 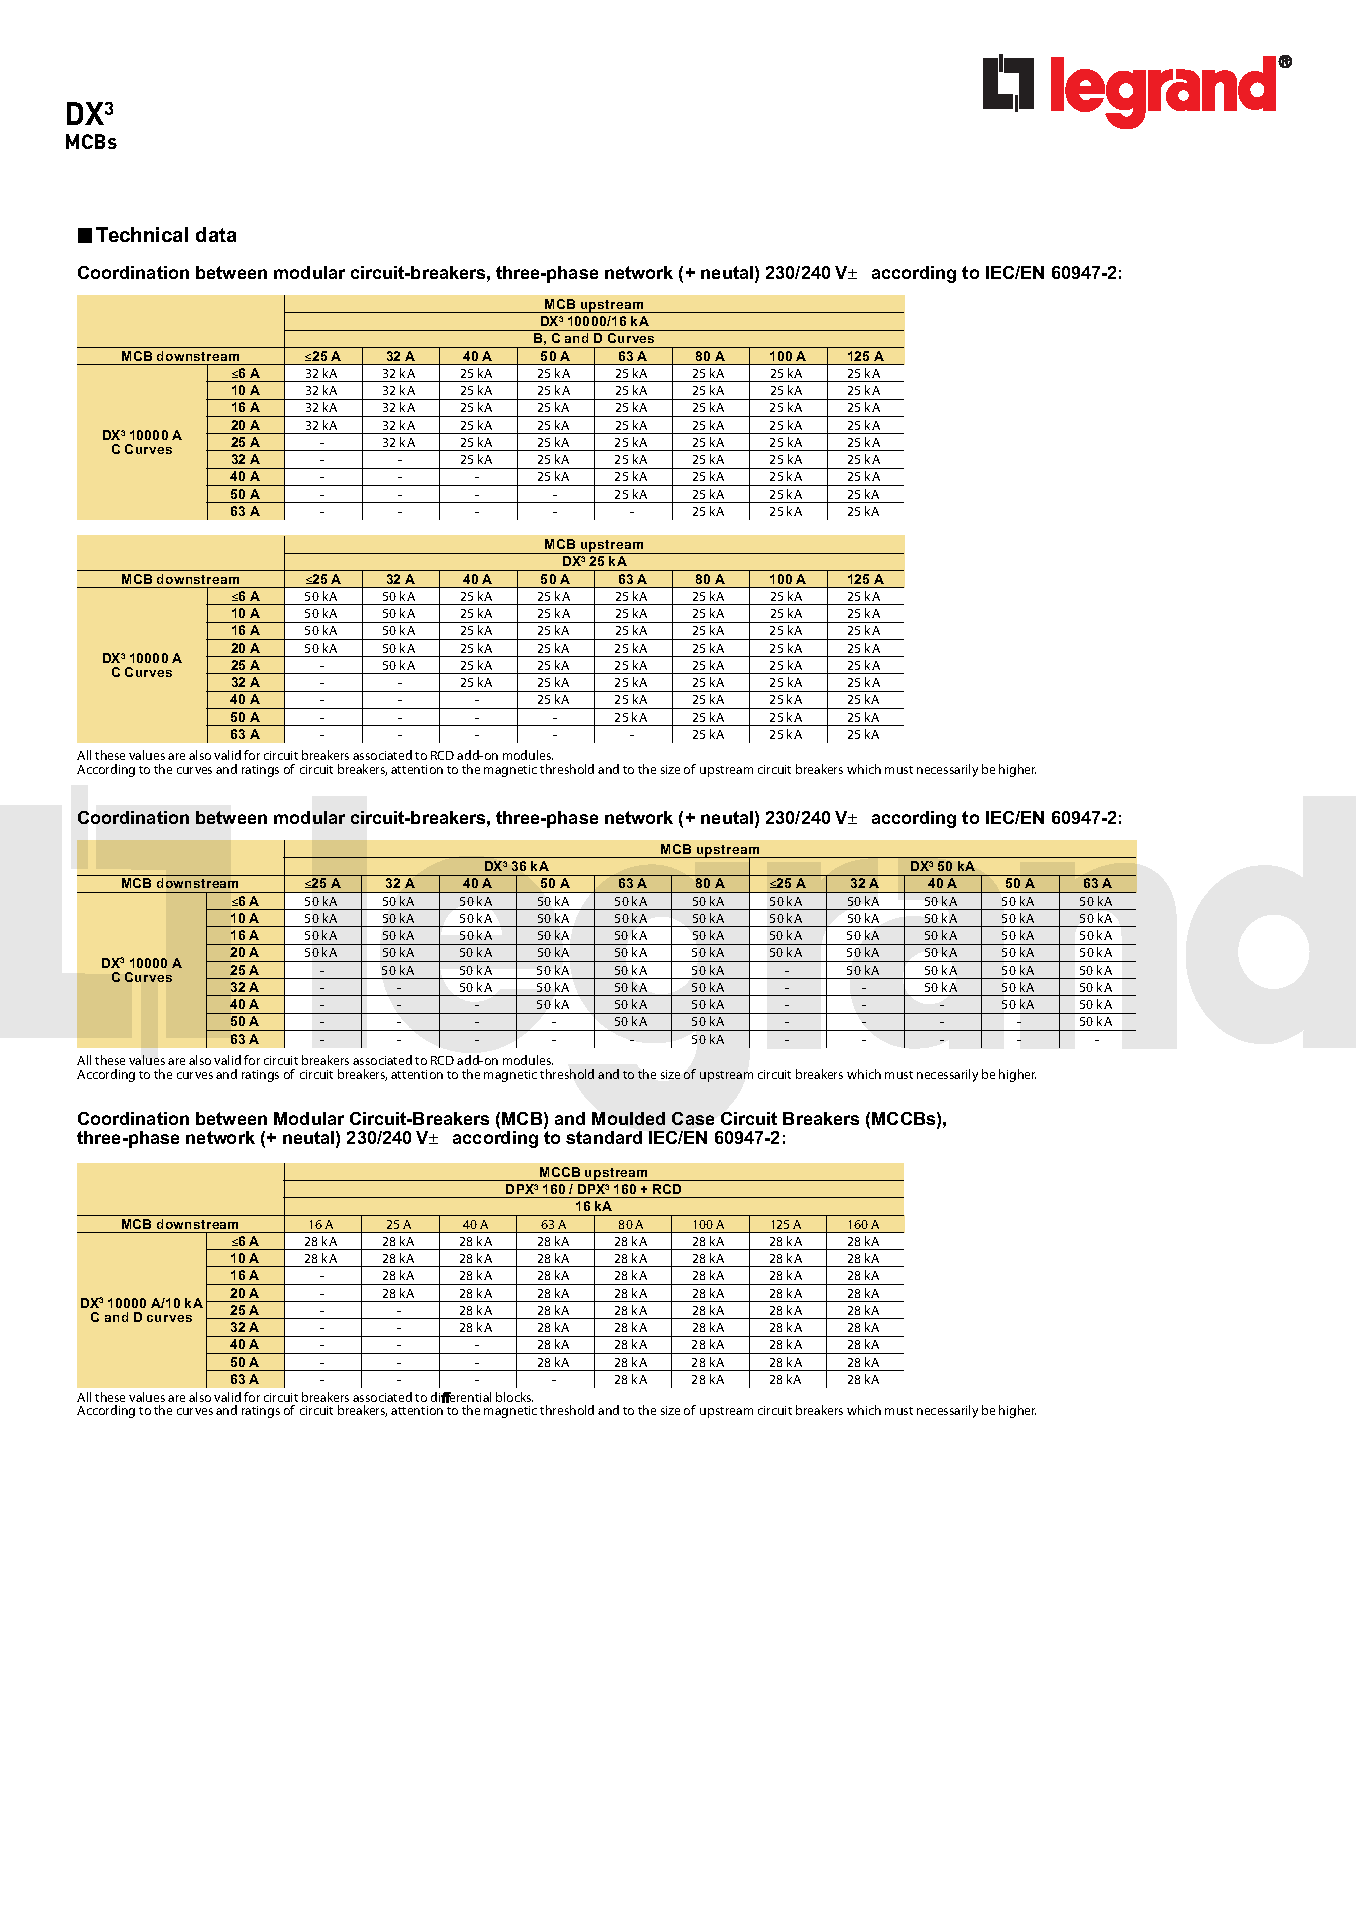 I want to click on Case, so click(x=693, y=1118).
